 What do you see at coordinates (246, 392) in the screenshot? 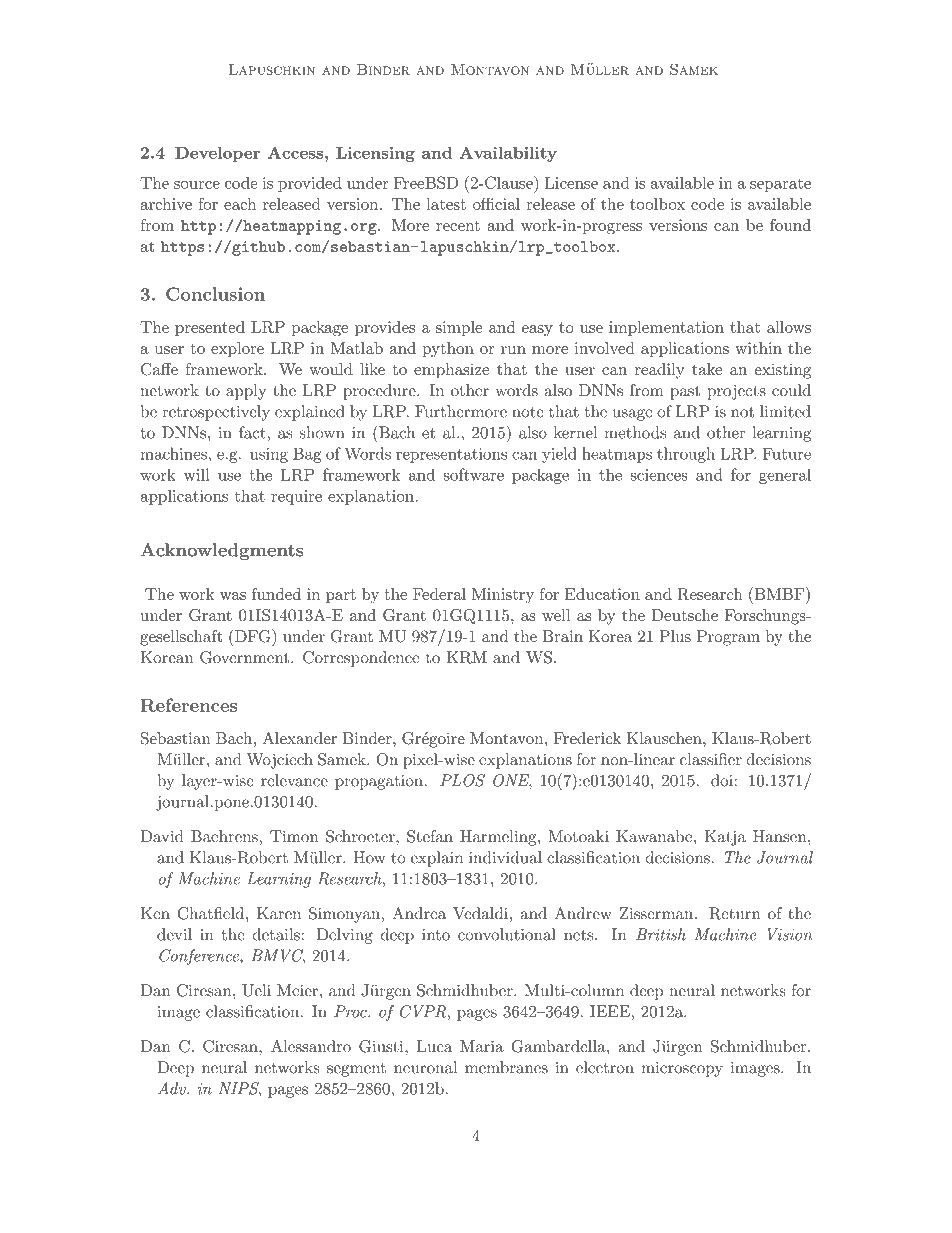
I see `apply` at bounding box center [246, 392].
